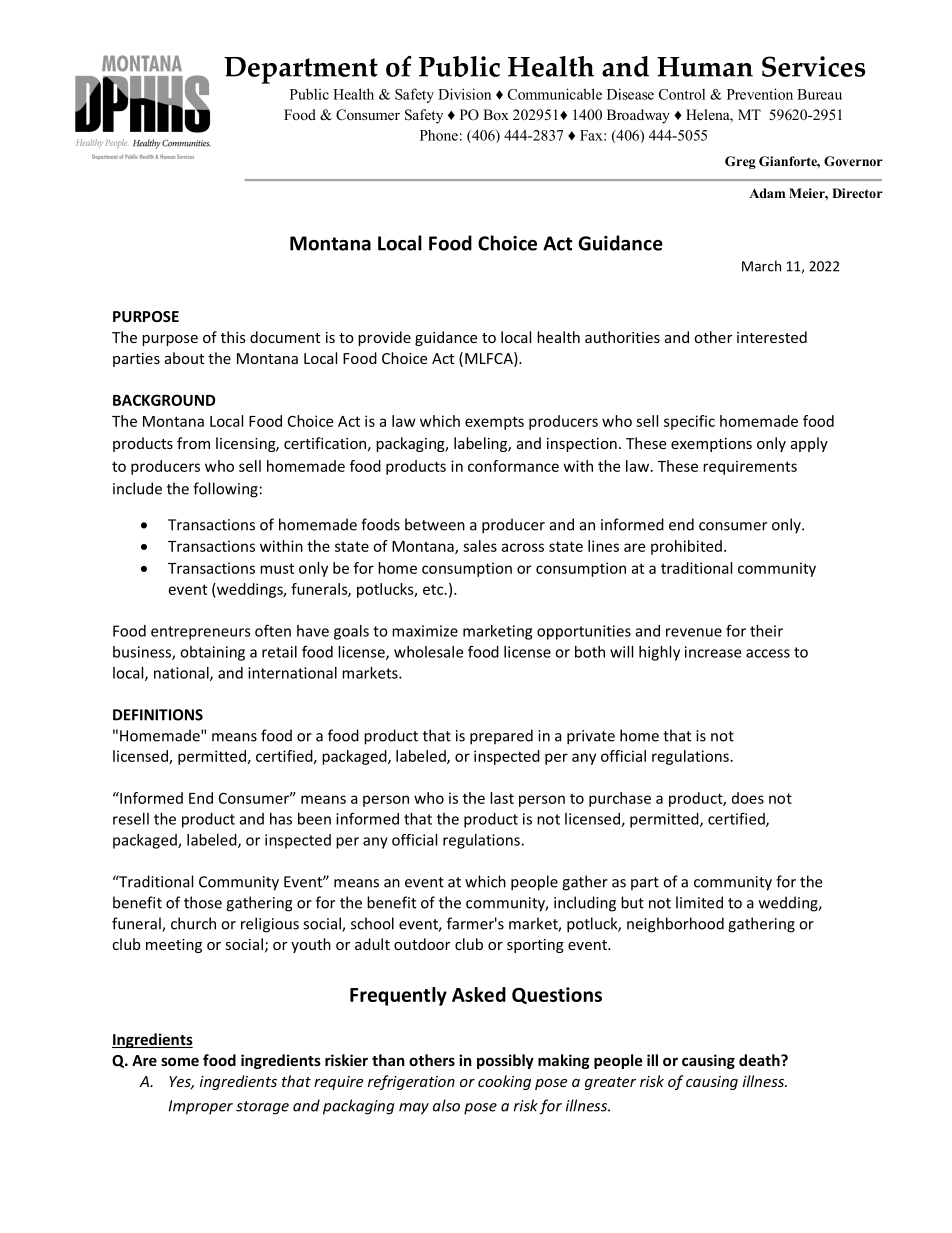 The width and height of the screenshot is (952, 1233). What do you see at coordinates (384, 338) in the screenshot?
I see `provide` at bounding box center [384, 338].
